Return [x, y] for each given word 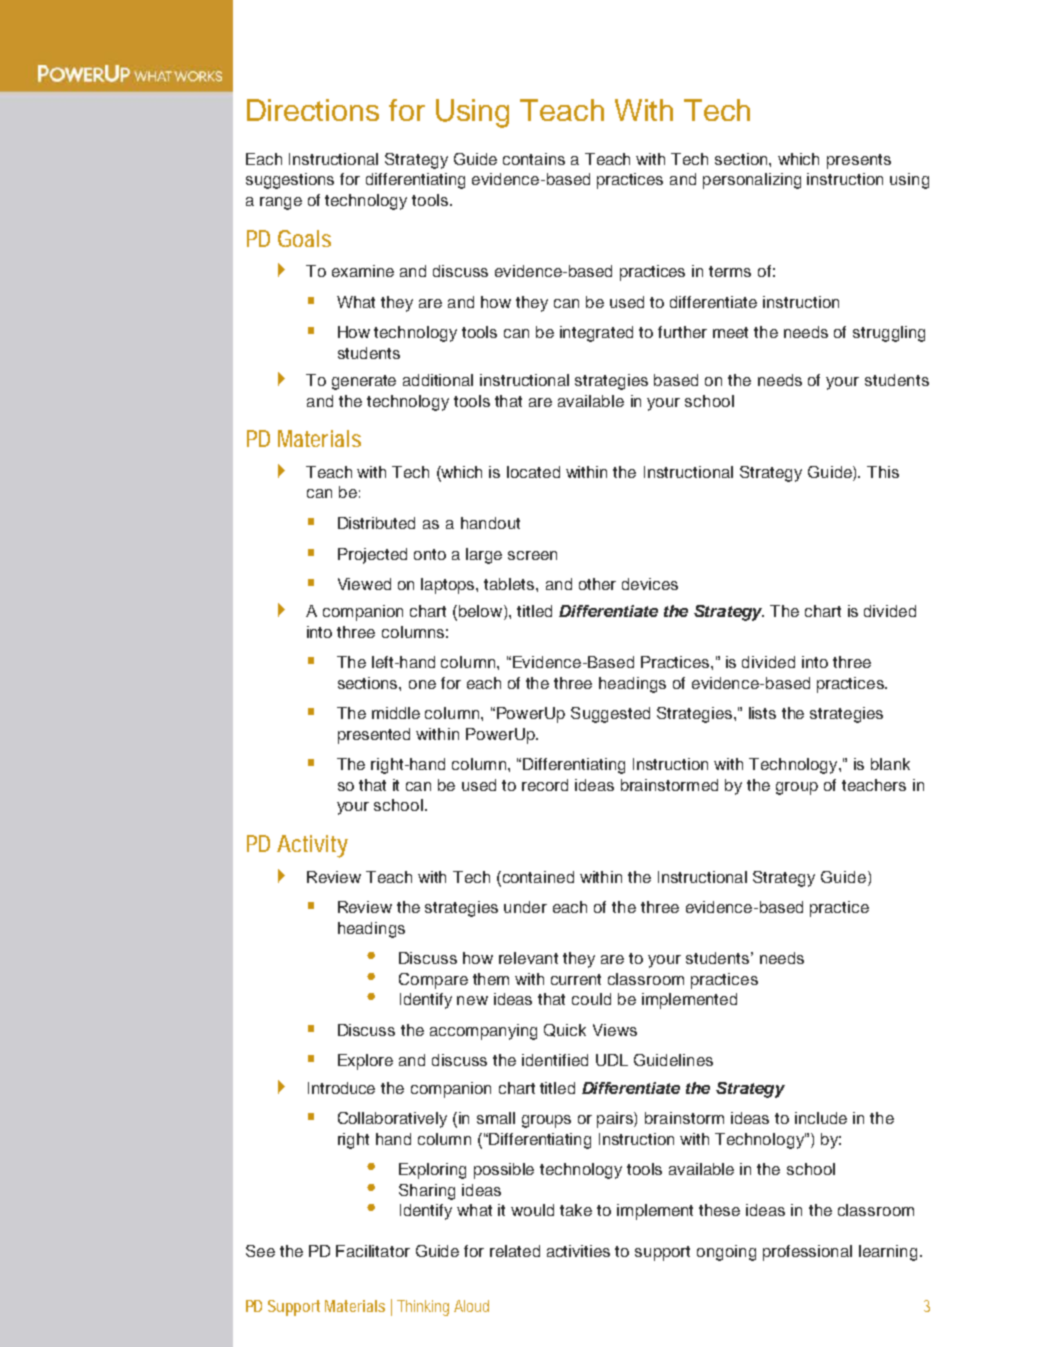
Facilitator [373, 1251]
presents [859, 161]
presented [374, 736]
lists [762, 713]
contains [534, 159]
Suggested [610, 715]
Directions [313, 110]
